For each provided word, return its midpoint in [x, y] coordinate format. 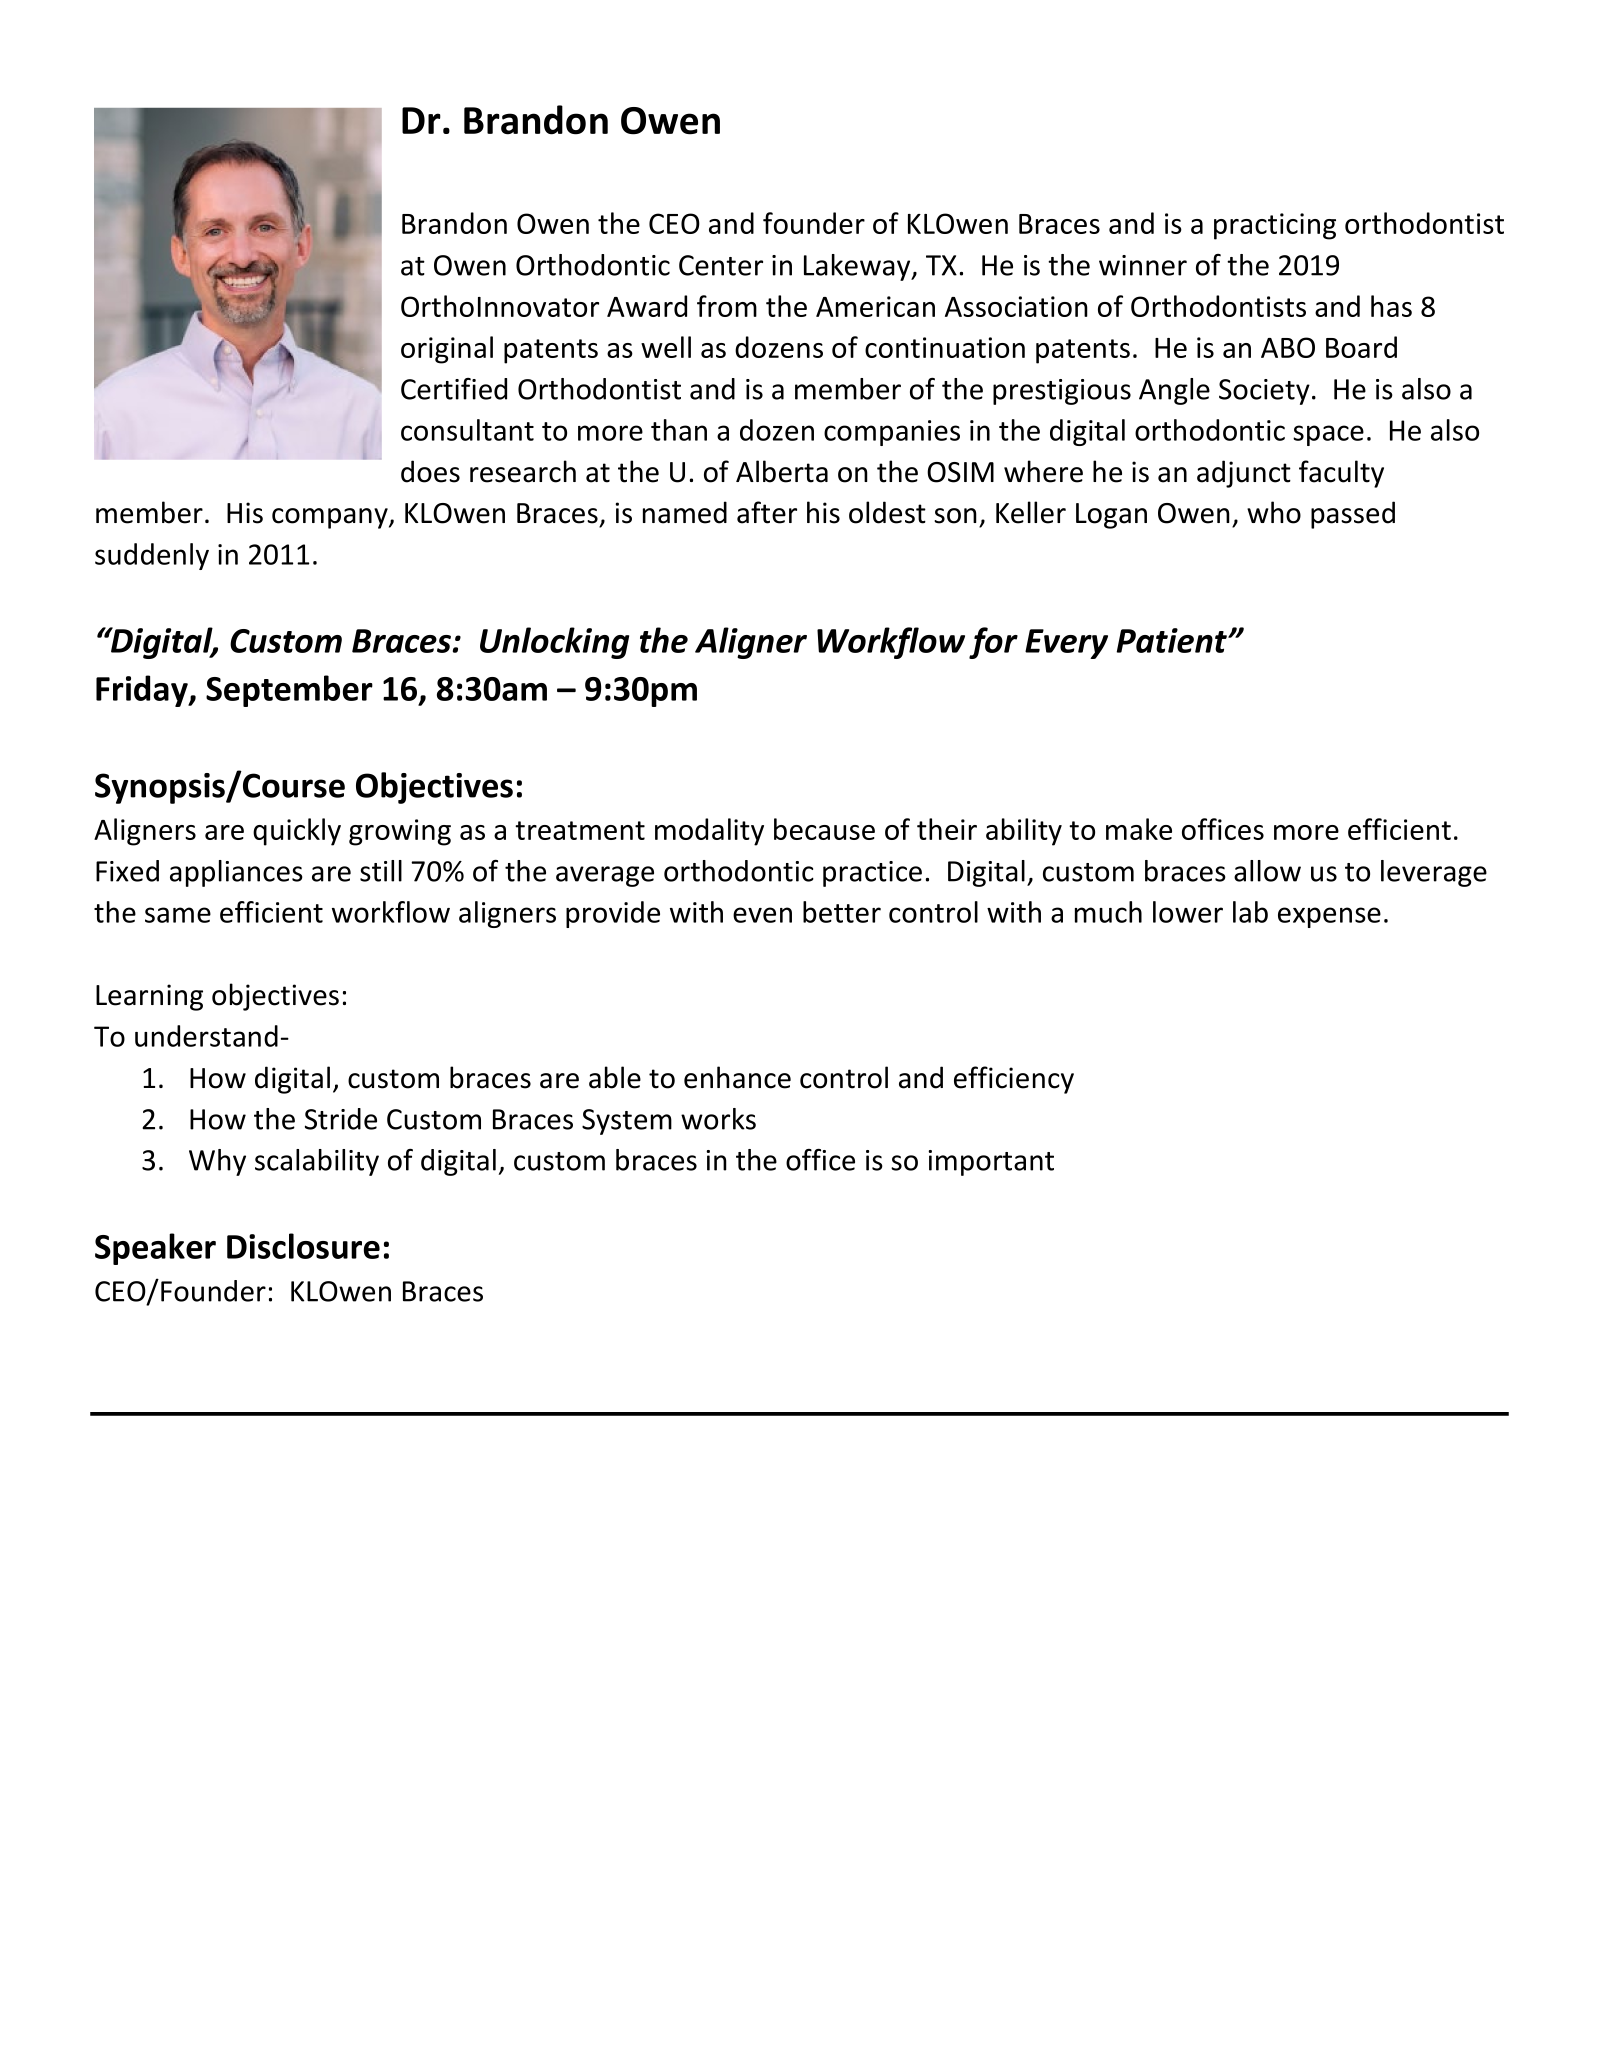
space [1328, 435]
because [824, 829]
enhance [737, 1077]
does [430, 471]
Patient [1173, 640]
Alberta [782, 471]
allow [1267, 871]
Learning [149, 997]
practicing [1275, 226]
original [447, 350]
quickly [297, 832]
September [289, 691]
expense [1329, 917]
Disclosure [303, 1246]
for [993, 643]
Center [721, 265]
